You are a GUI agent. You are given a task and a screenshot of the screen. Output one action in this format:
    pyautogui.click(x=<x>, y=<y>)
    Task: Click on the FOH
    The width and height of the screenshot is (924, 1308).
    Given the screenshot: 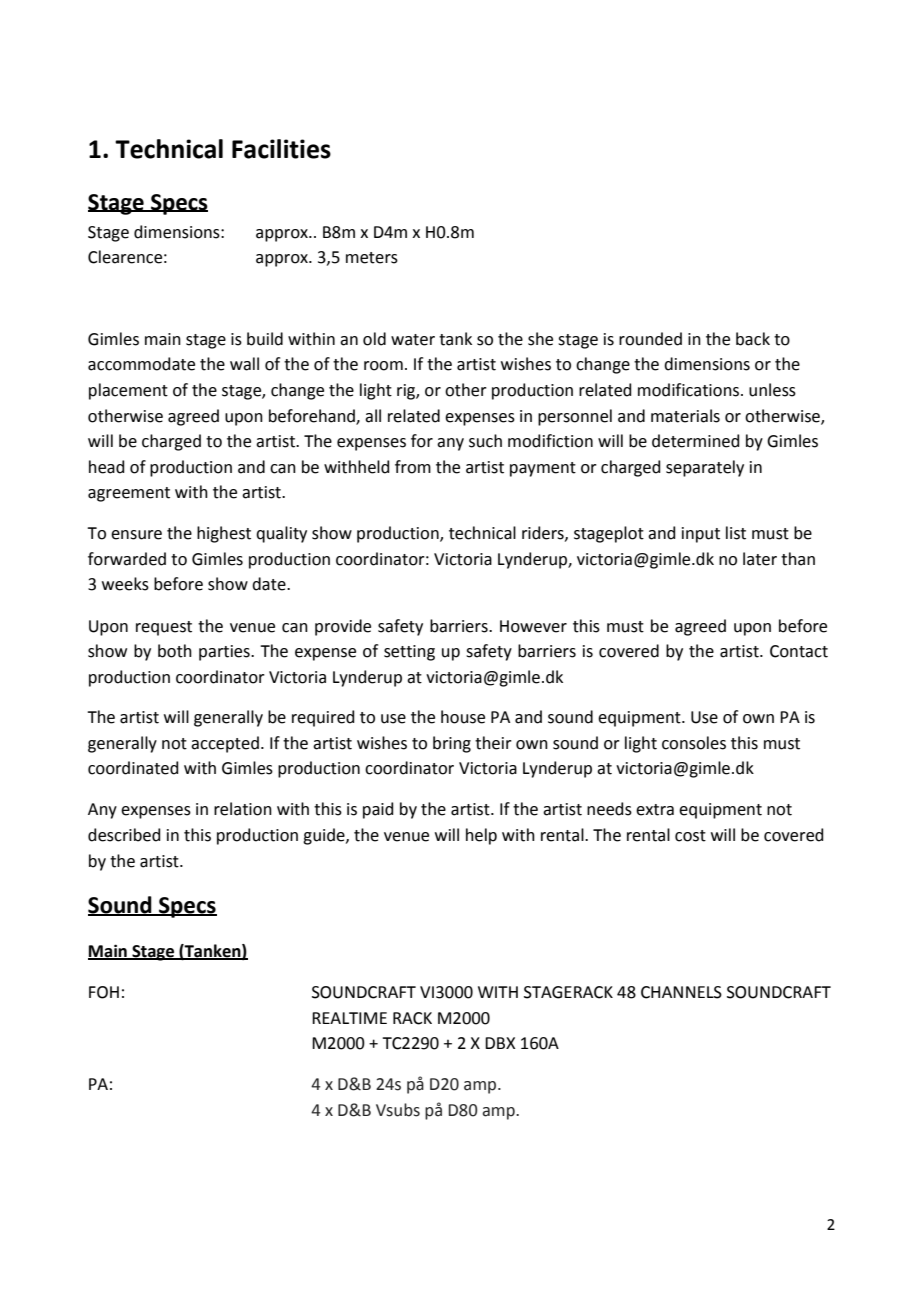 What is the action you would take?
    pyautogui.click(x=104, y=992)
